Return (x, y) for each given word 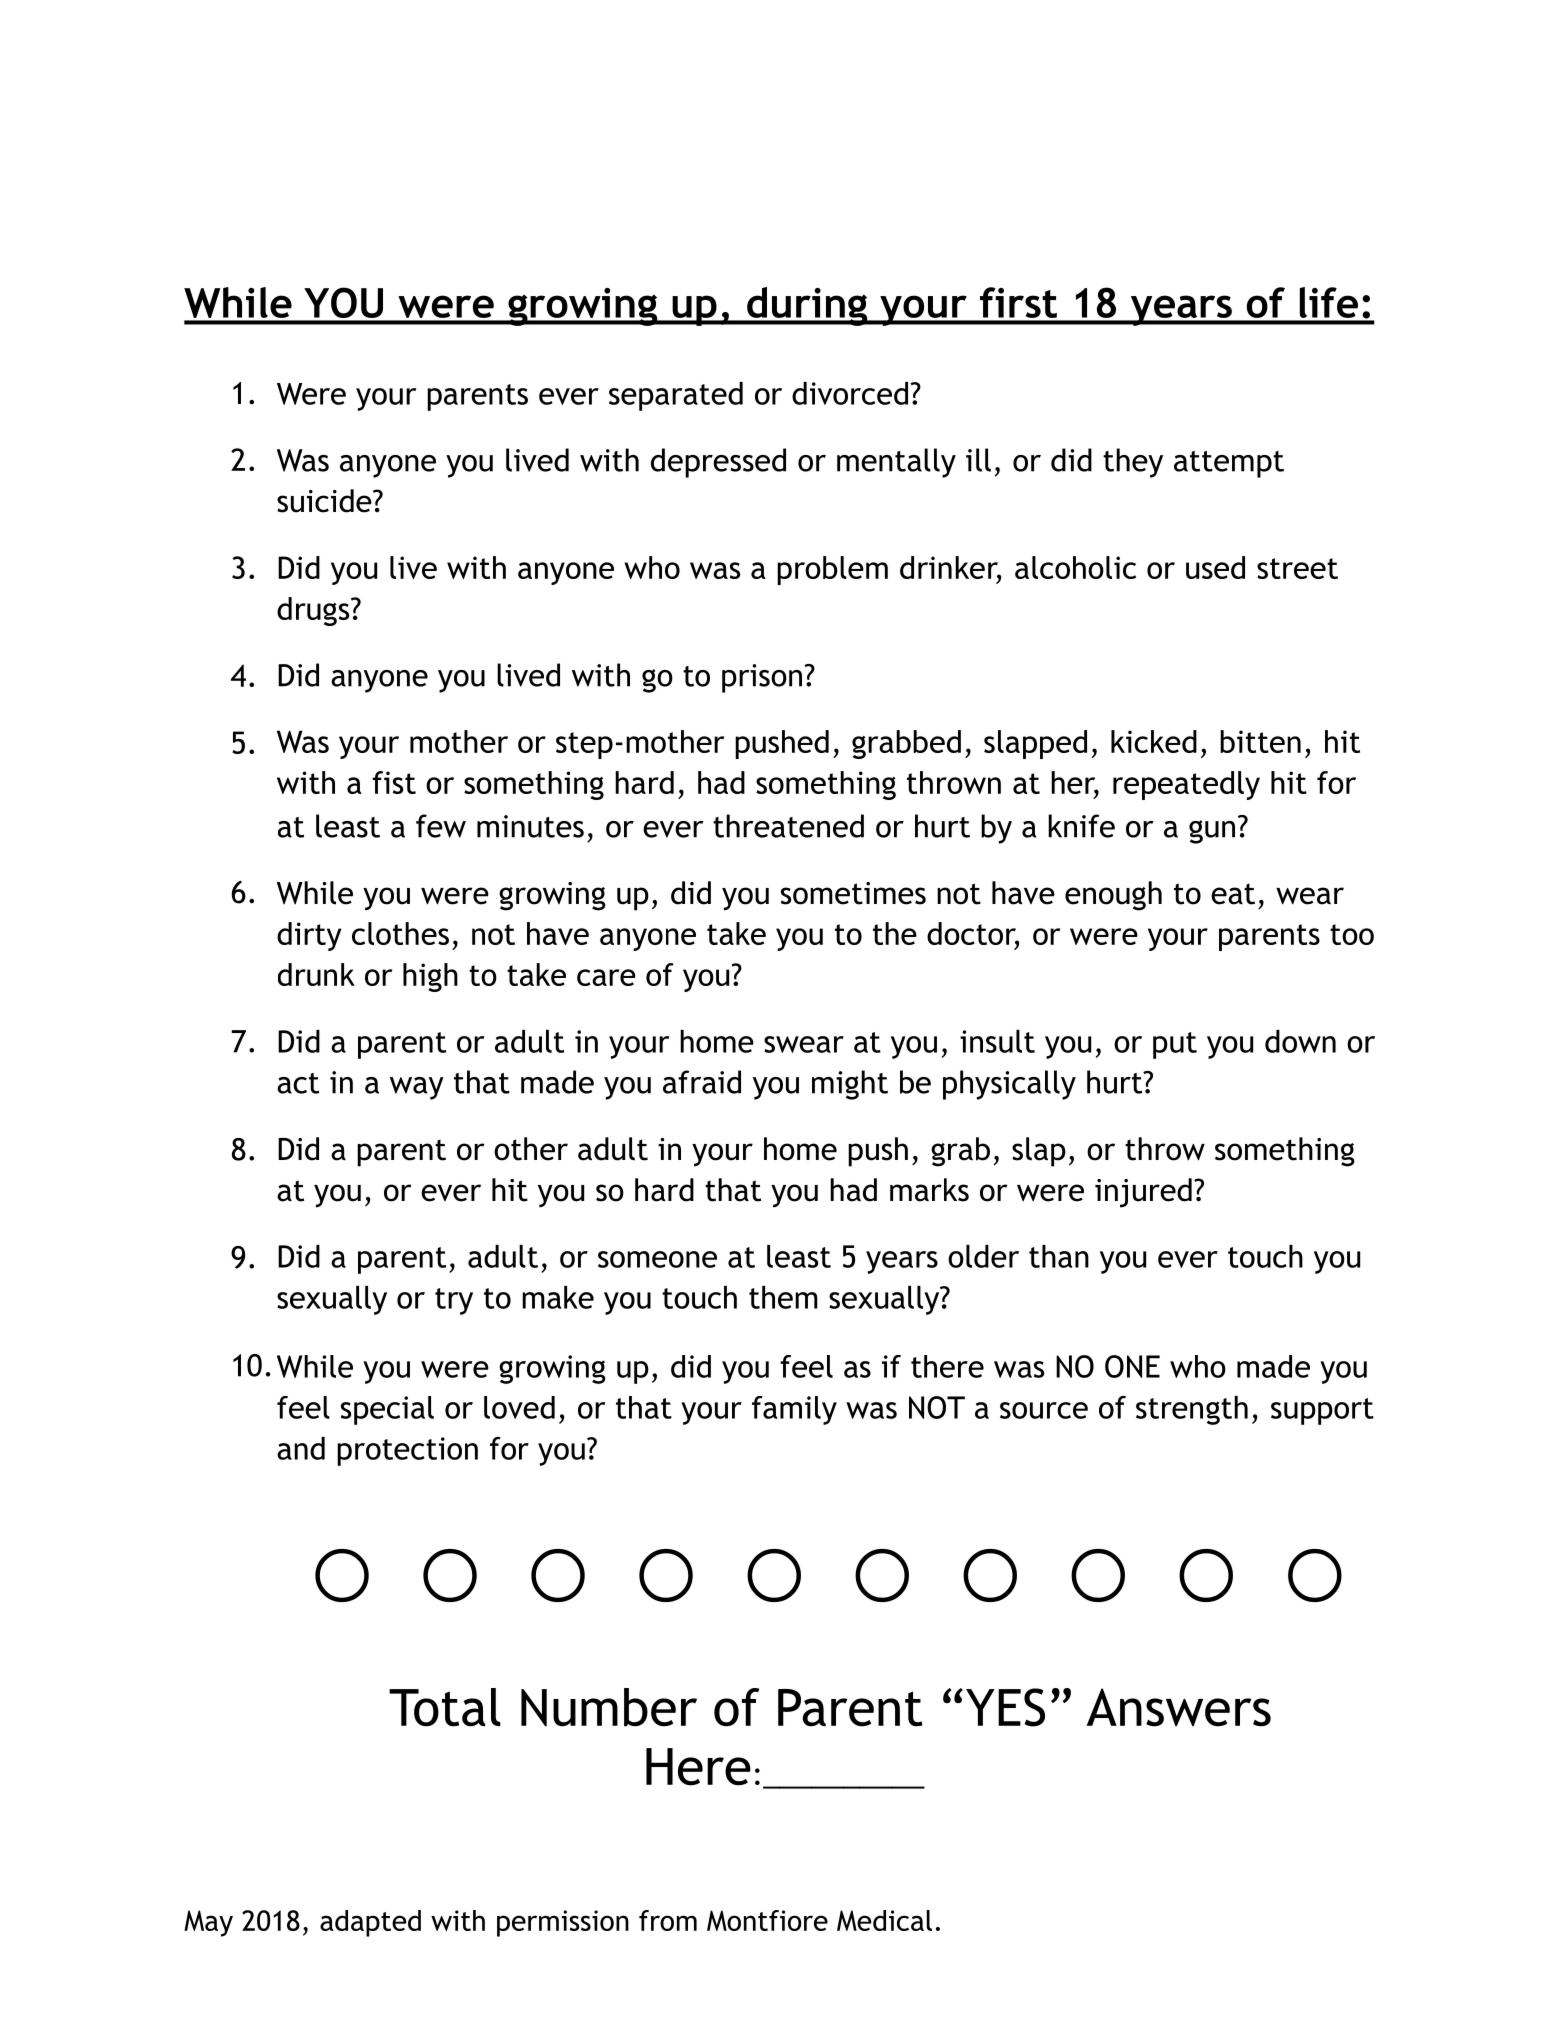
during (807, 306)
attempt (1229, 464)
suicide (325, 501)
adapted (370, 1923)
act (298, 1083)
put (1175, 1045)
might (850, 1085)
